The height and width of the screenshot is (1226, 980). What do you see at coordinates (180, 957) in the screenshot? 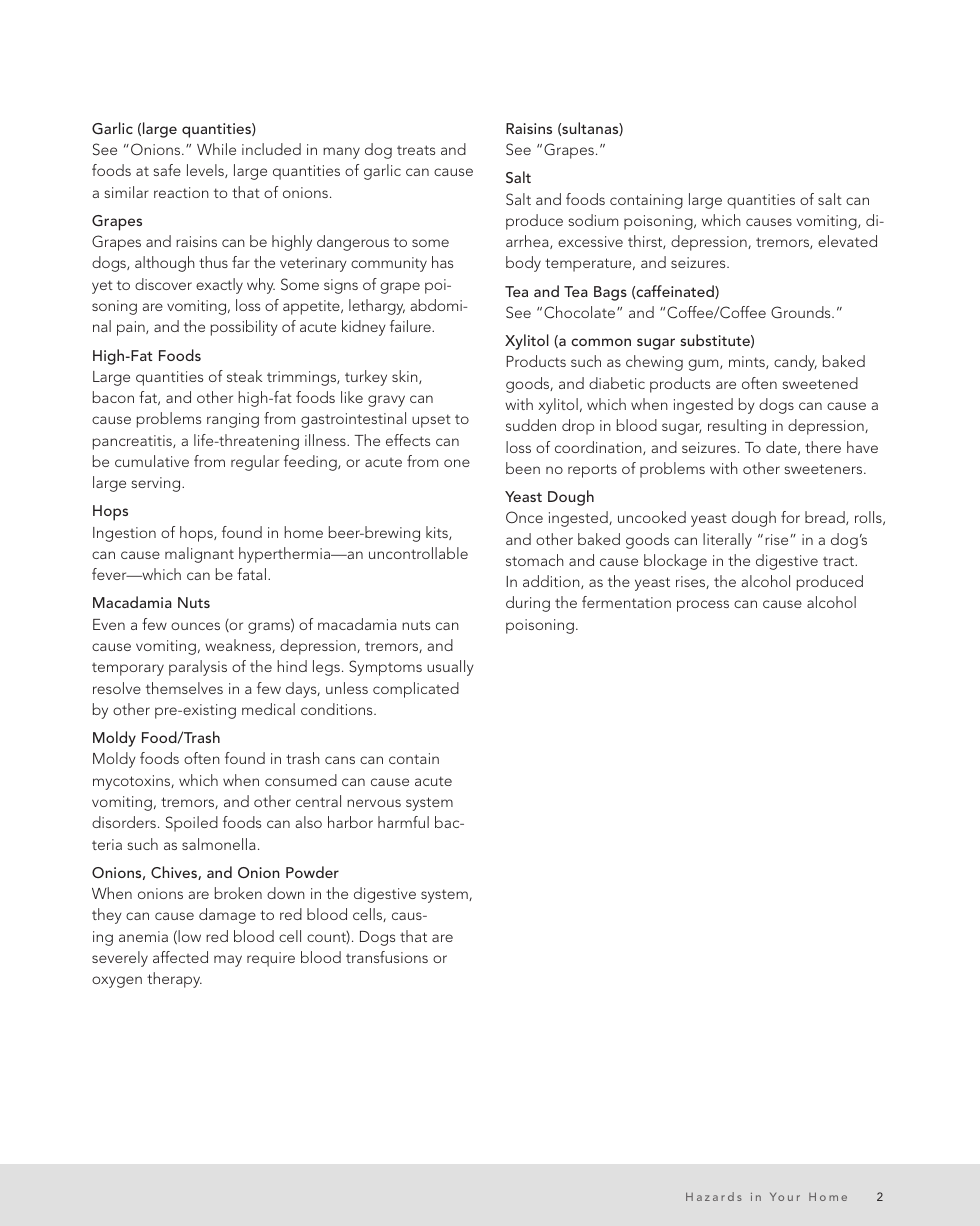
I see `affected` at bounding box center [180, 957].
